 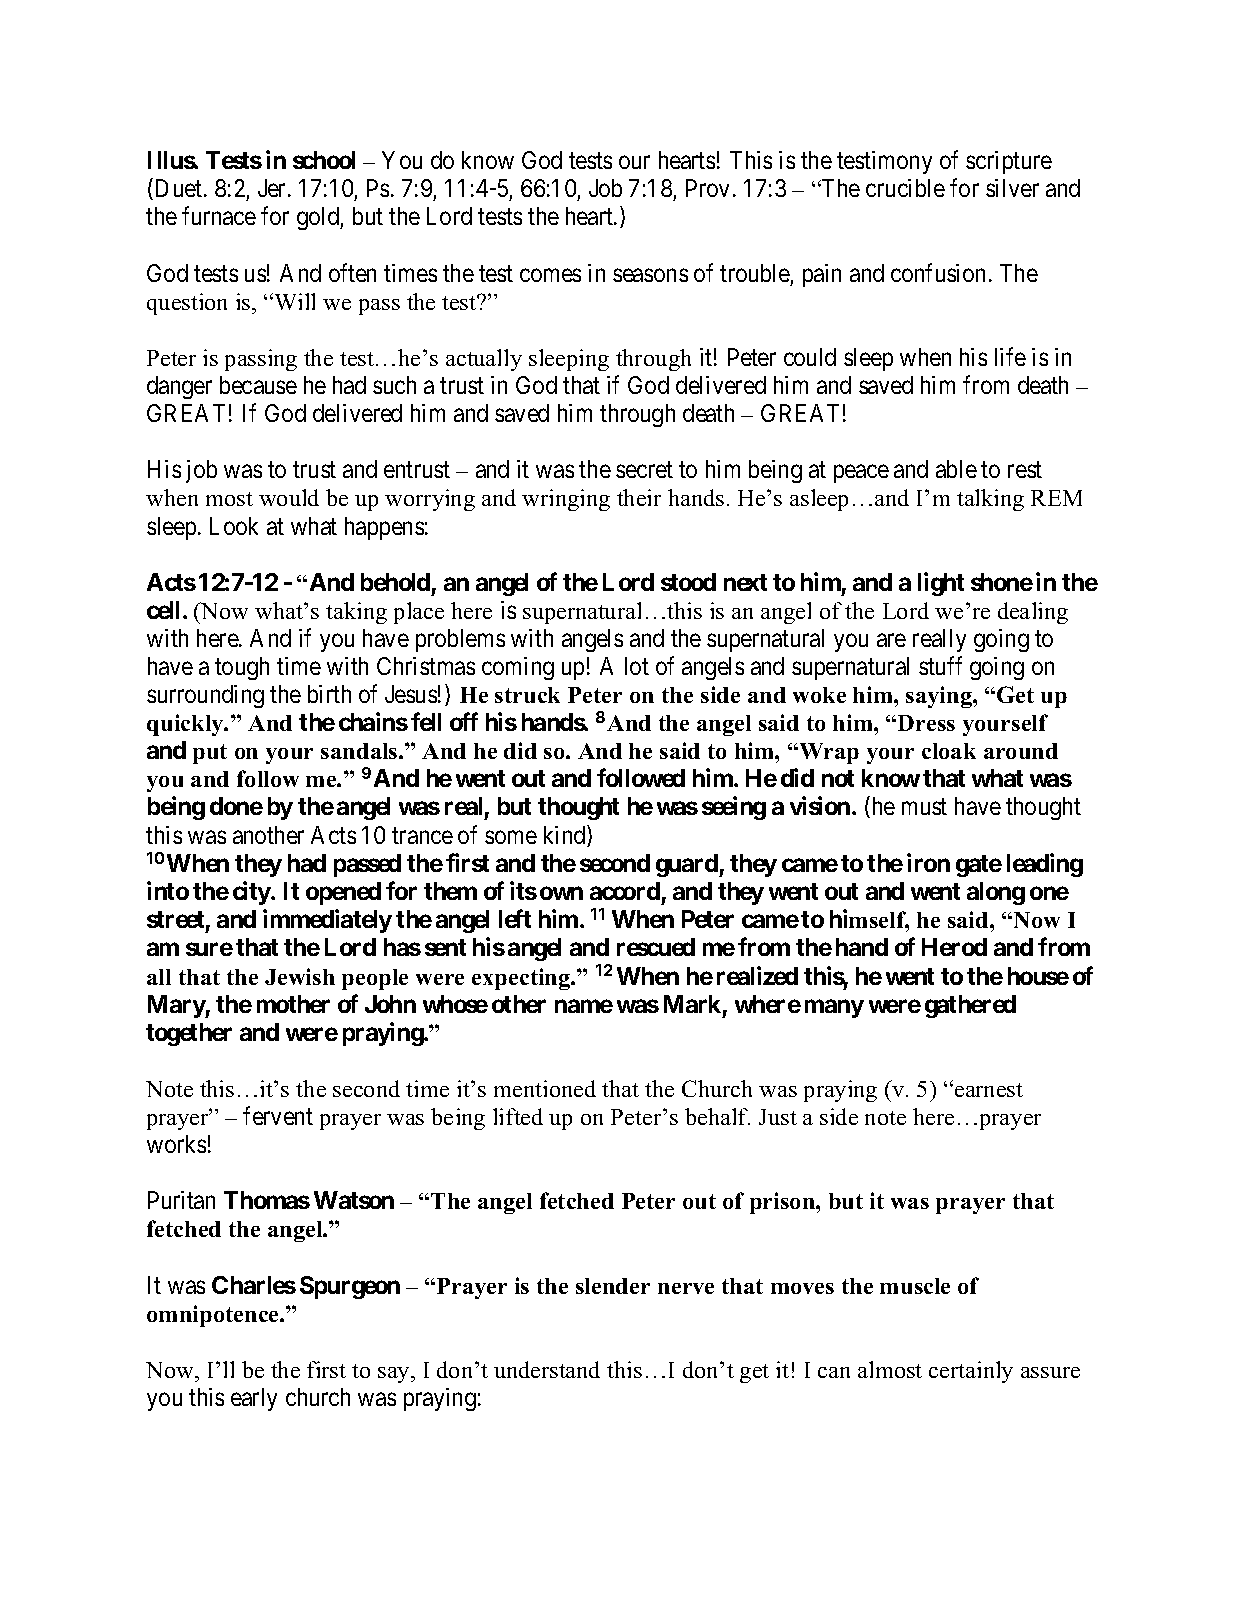 What do you see at coordinates (273, 188) in the image?
I see `Jer` at bounding box center [273, 188].
